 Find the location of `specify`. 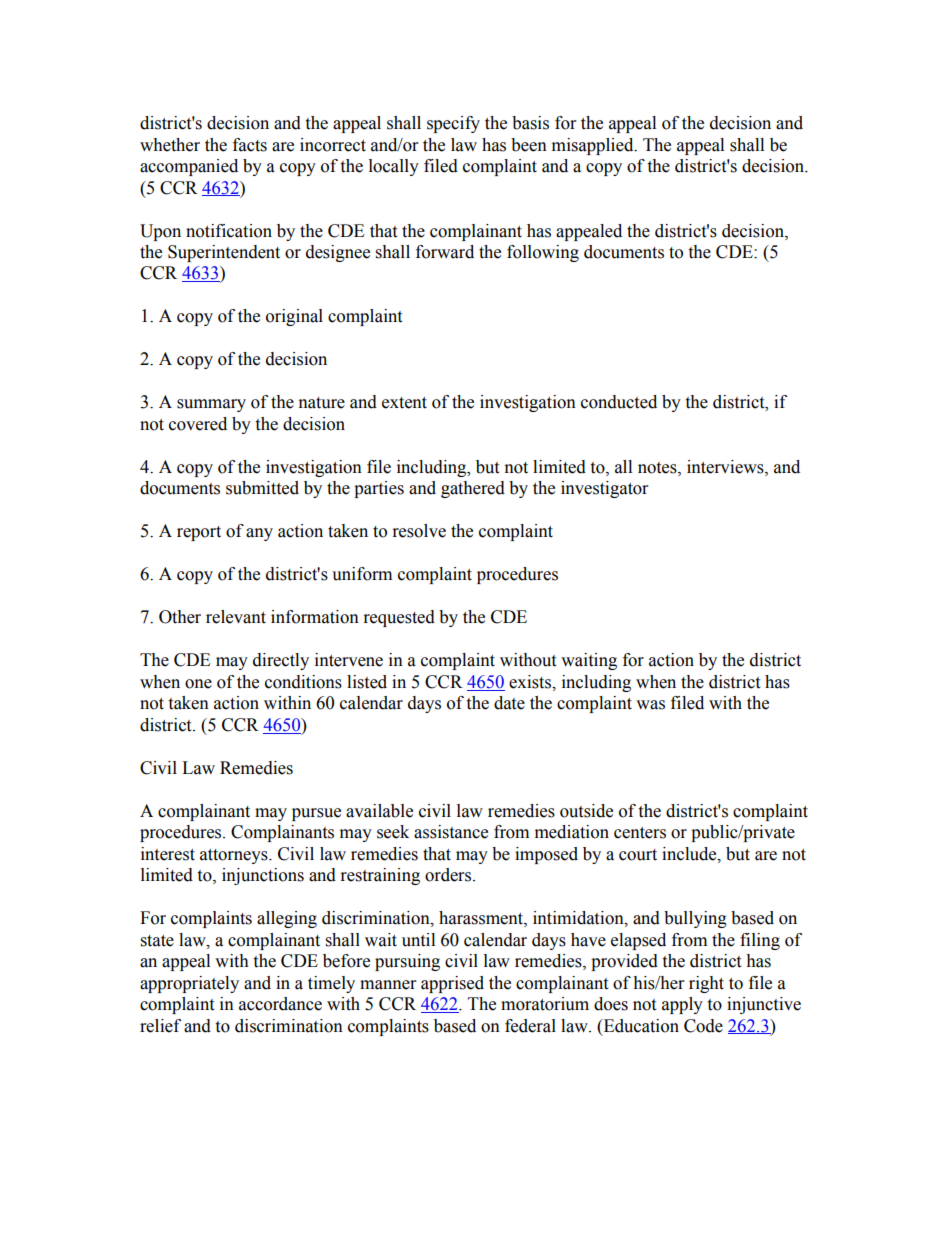

specify is located at coordinates (453, 124).
